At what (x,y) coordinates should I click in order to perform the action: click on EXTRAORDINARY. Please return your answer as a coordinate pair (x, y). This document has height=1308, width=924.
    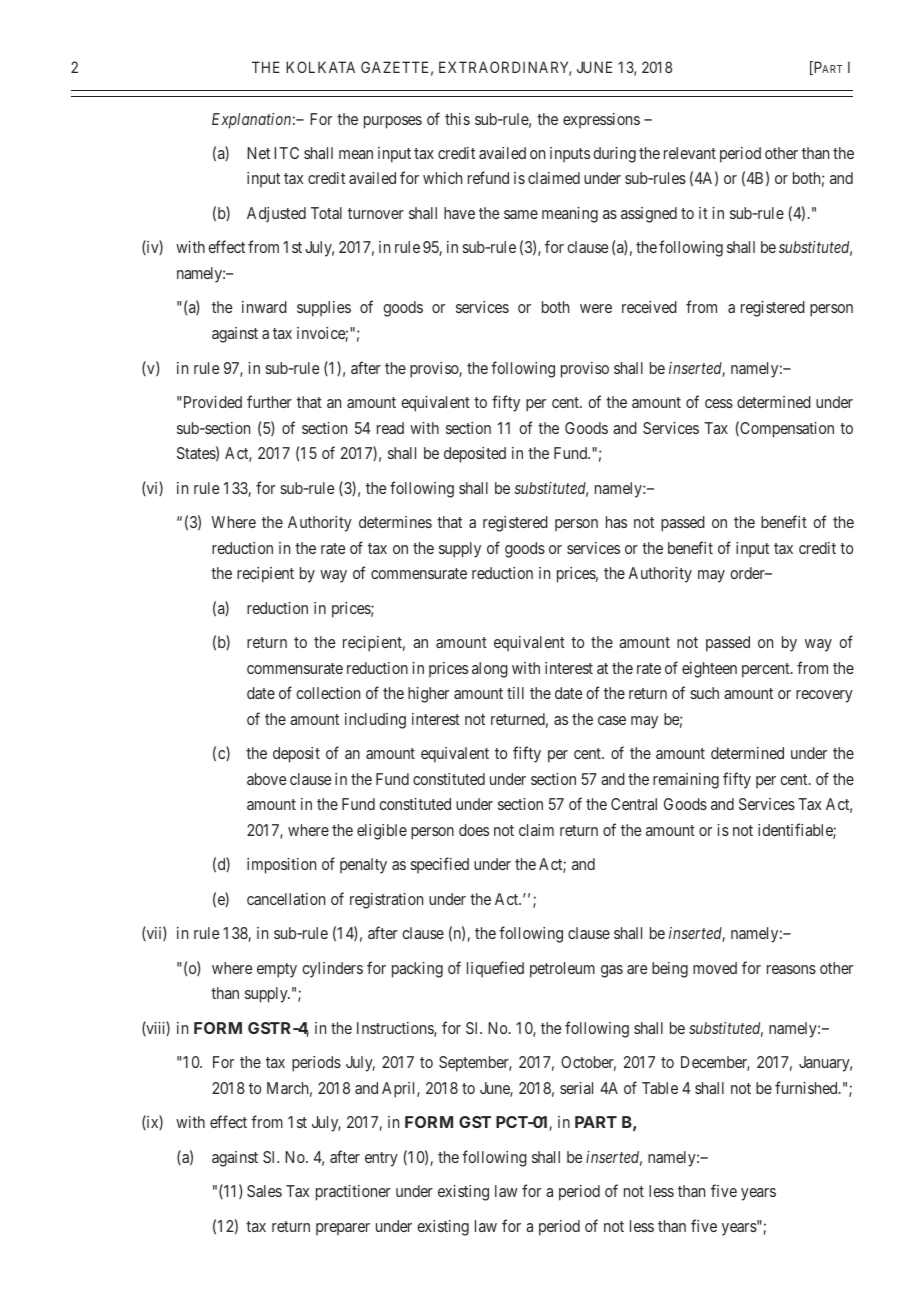
    Looking at the image, I should click on (505, 68).
